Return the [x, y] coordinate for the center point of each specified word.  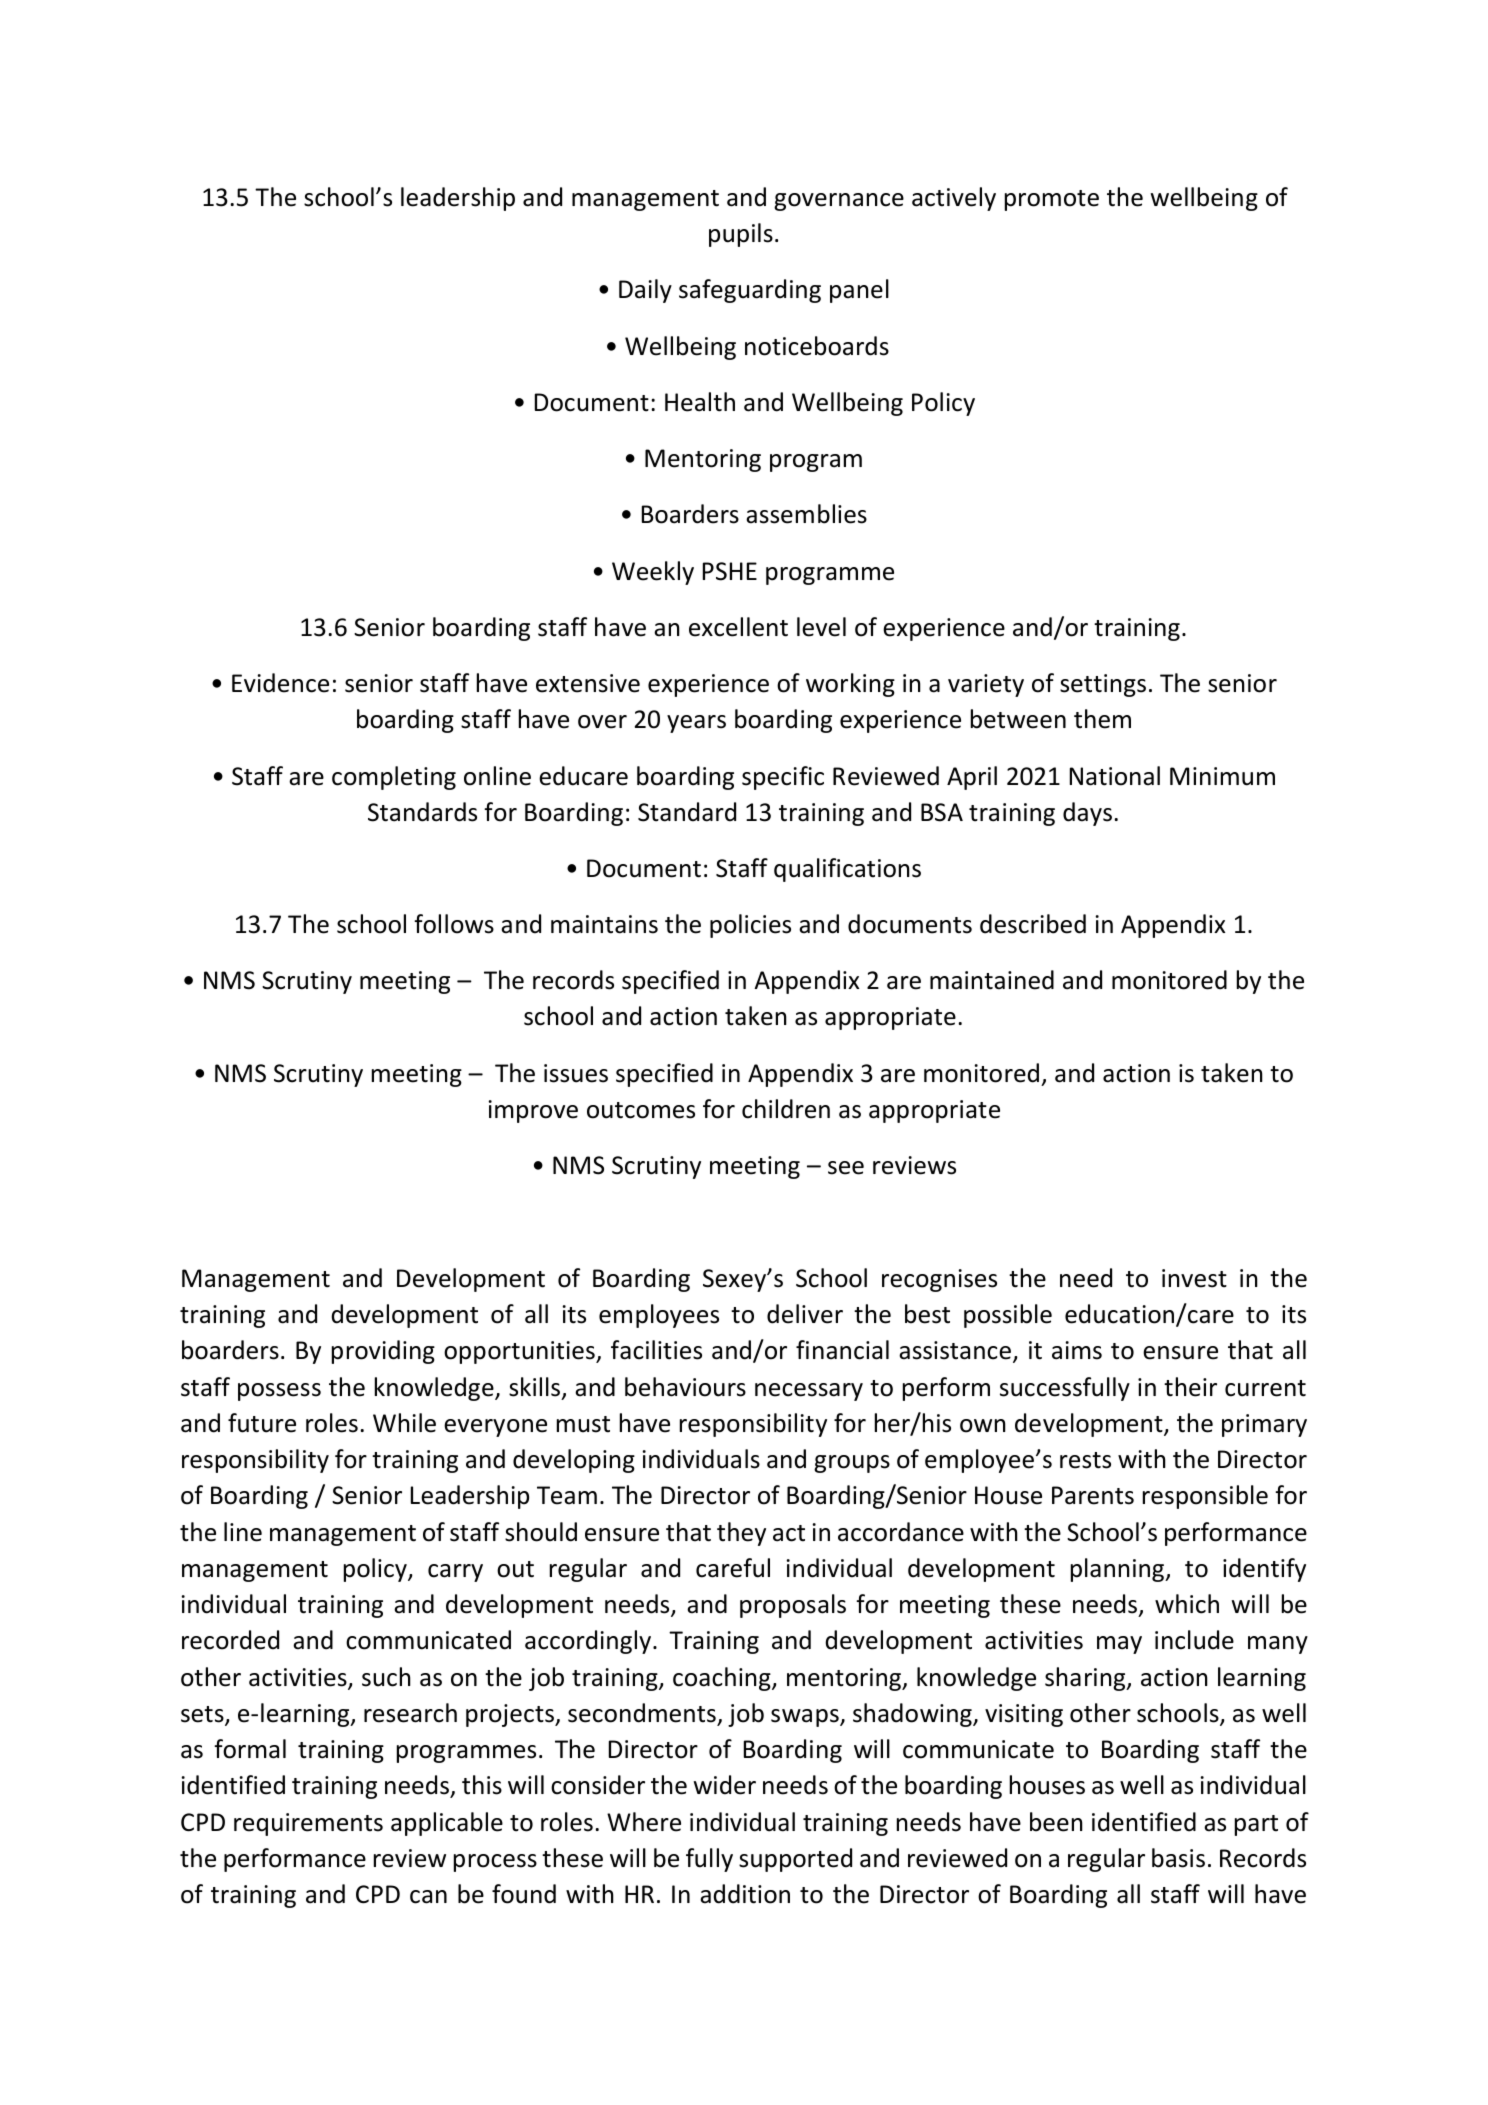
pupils [741, 235]
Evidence [280, 683]
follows [454, 924]
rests [1085, 1460]
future [262, 1423]
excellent [738, 627]
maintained [992, 980]
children [786, 1109]
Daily [645, 291]
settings [1103, 685]
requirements [308, 1824]
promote [1052, 200]
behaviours [685, 1387]
